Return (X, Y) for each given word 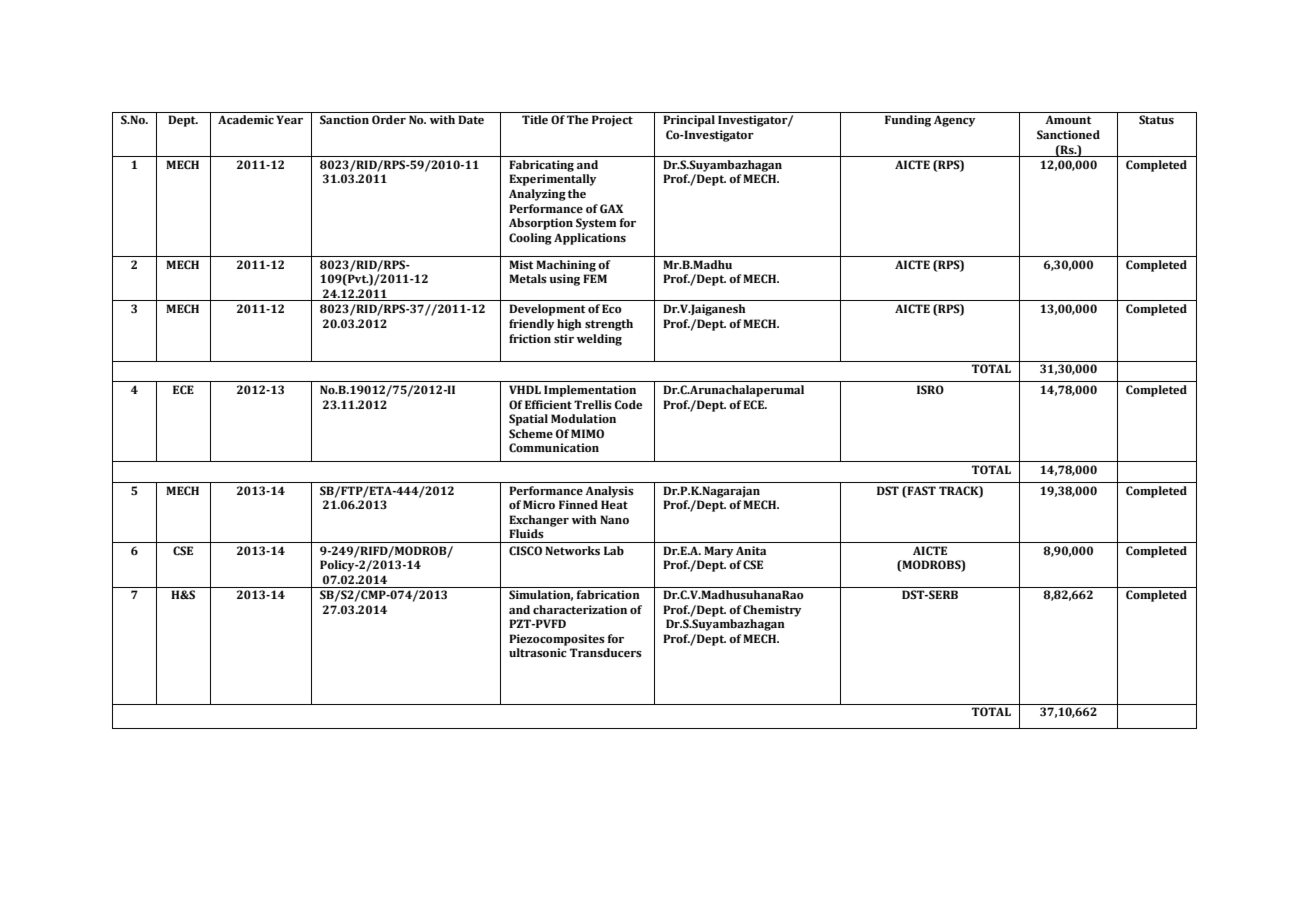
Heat (614, 504)
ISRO (930, 389)
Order (389, 119)
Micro (539, 504)
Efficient (548, 404)
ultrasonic (538, 652)
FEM (595, 278)
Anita (751, 550)
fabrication (608, 594)
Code (629, 405)
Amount (1068, 119)
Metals (528, 278)
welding (599, 340)
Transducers (606, 652)
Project (612, 121)
